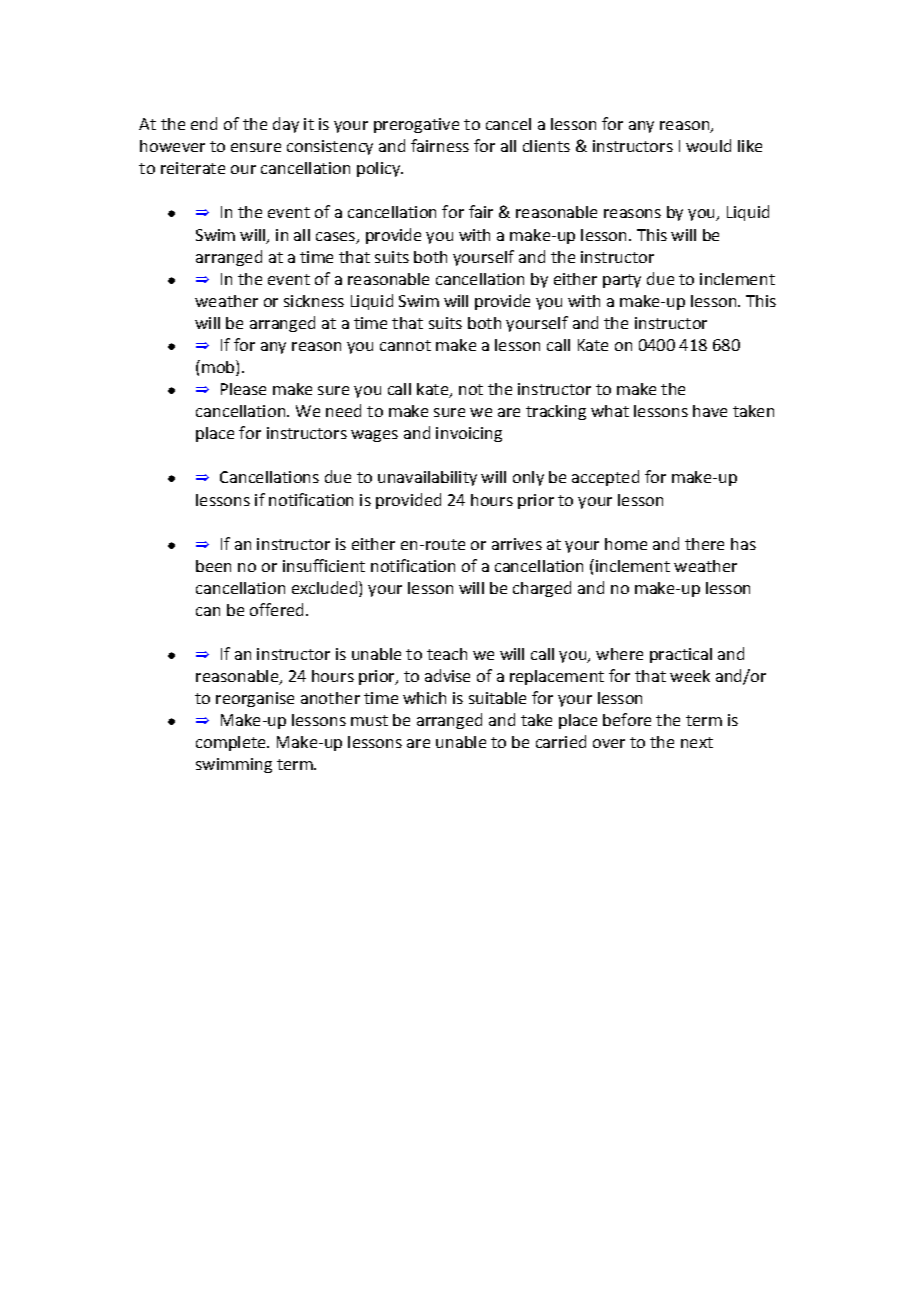 The height and width of the page is (1308, 924). I want to click on been, so click(213, 566).
